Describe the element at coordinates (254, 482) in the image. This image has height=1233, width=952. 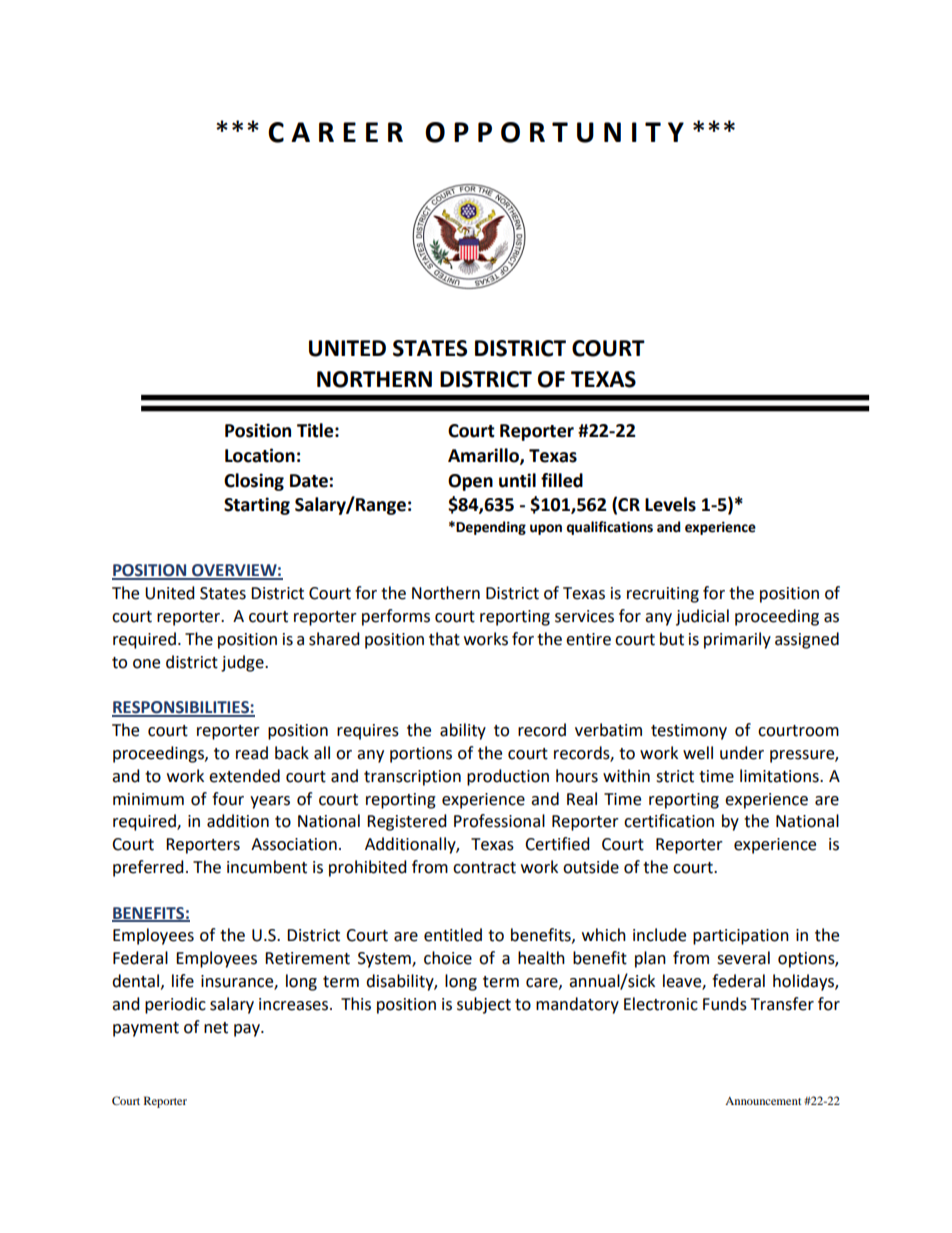
I see `Closing` at that location.
